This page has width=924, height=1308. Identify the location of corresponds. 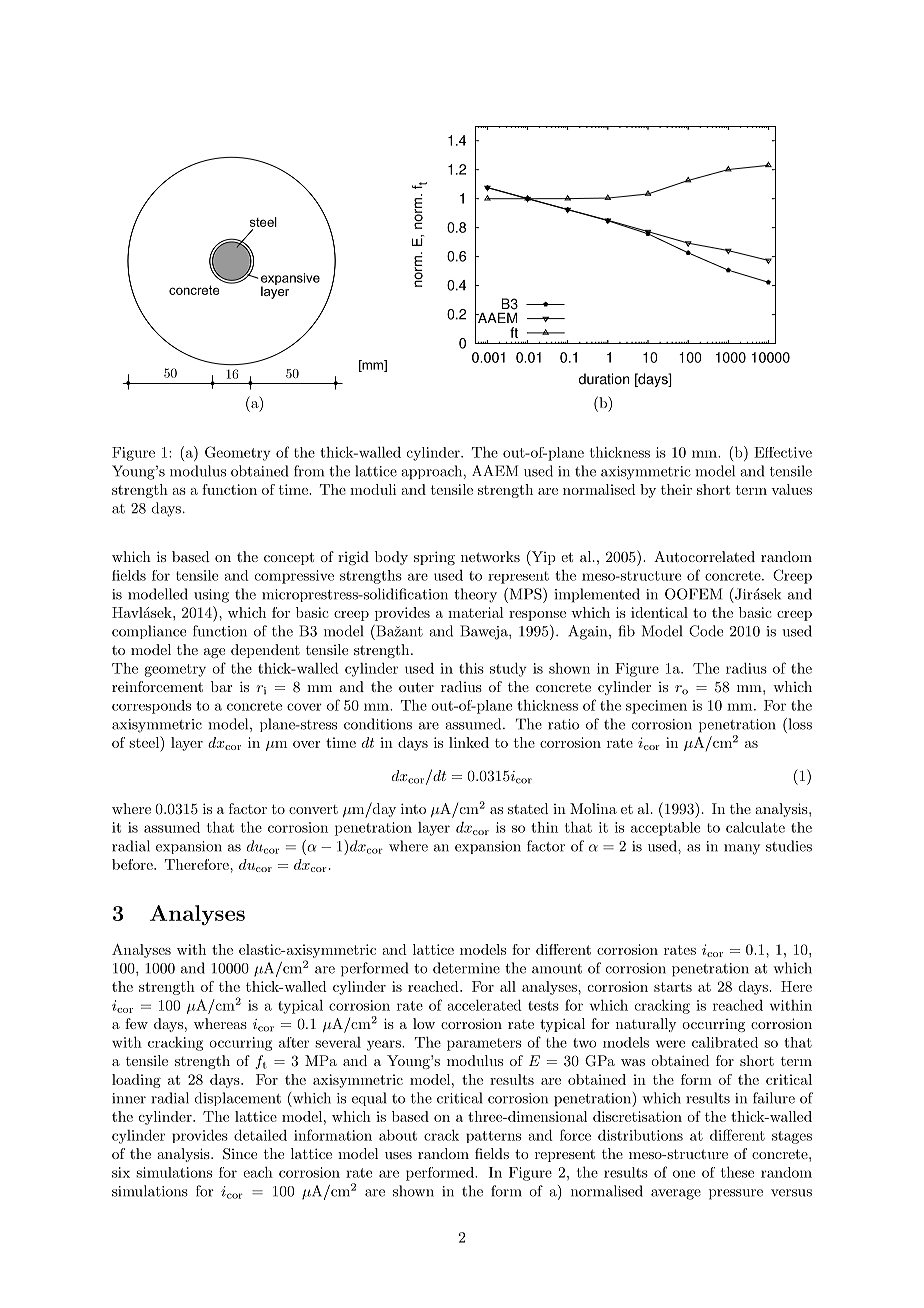
(151, 707).
